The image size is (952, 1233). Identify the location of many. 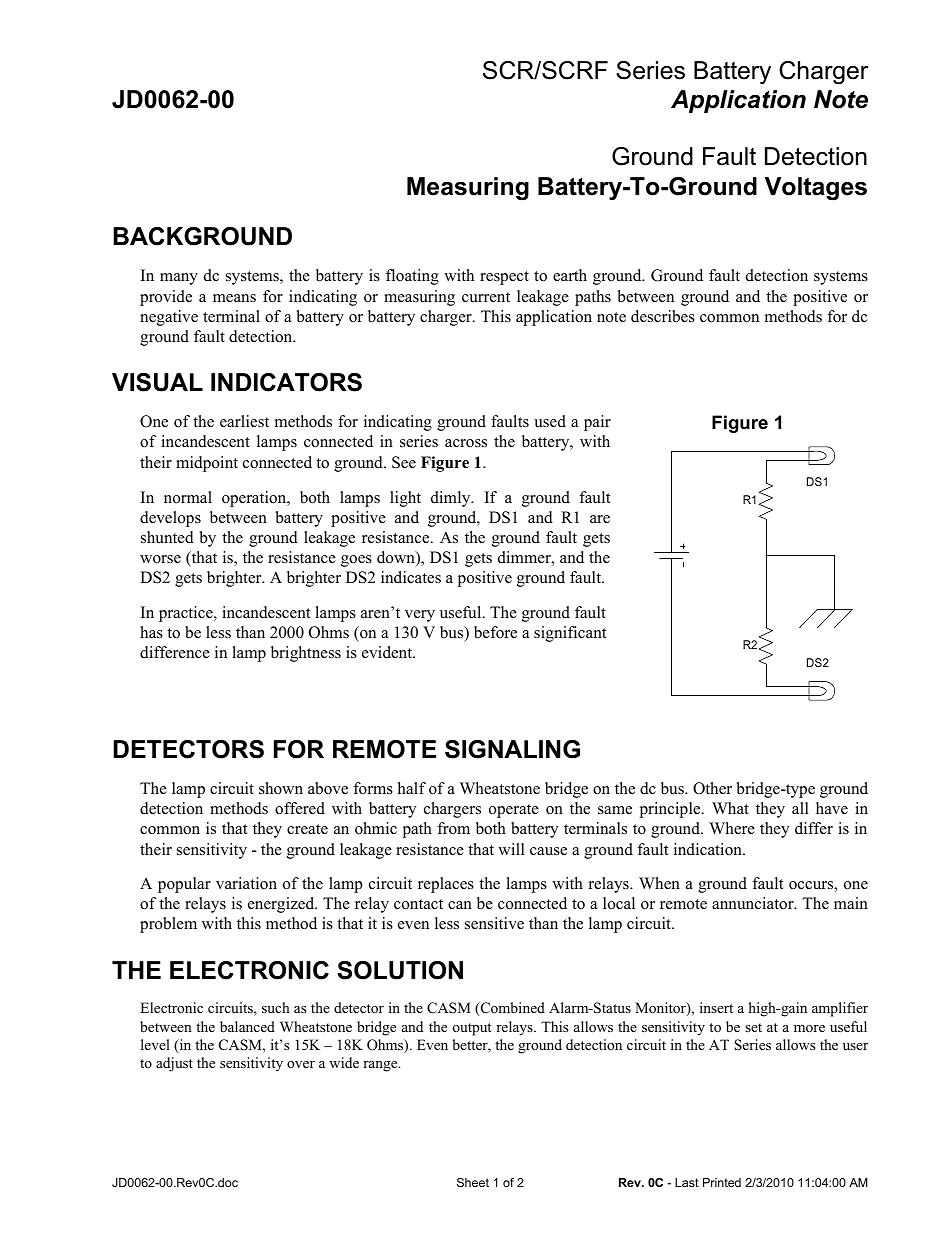
(179, 279).
